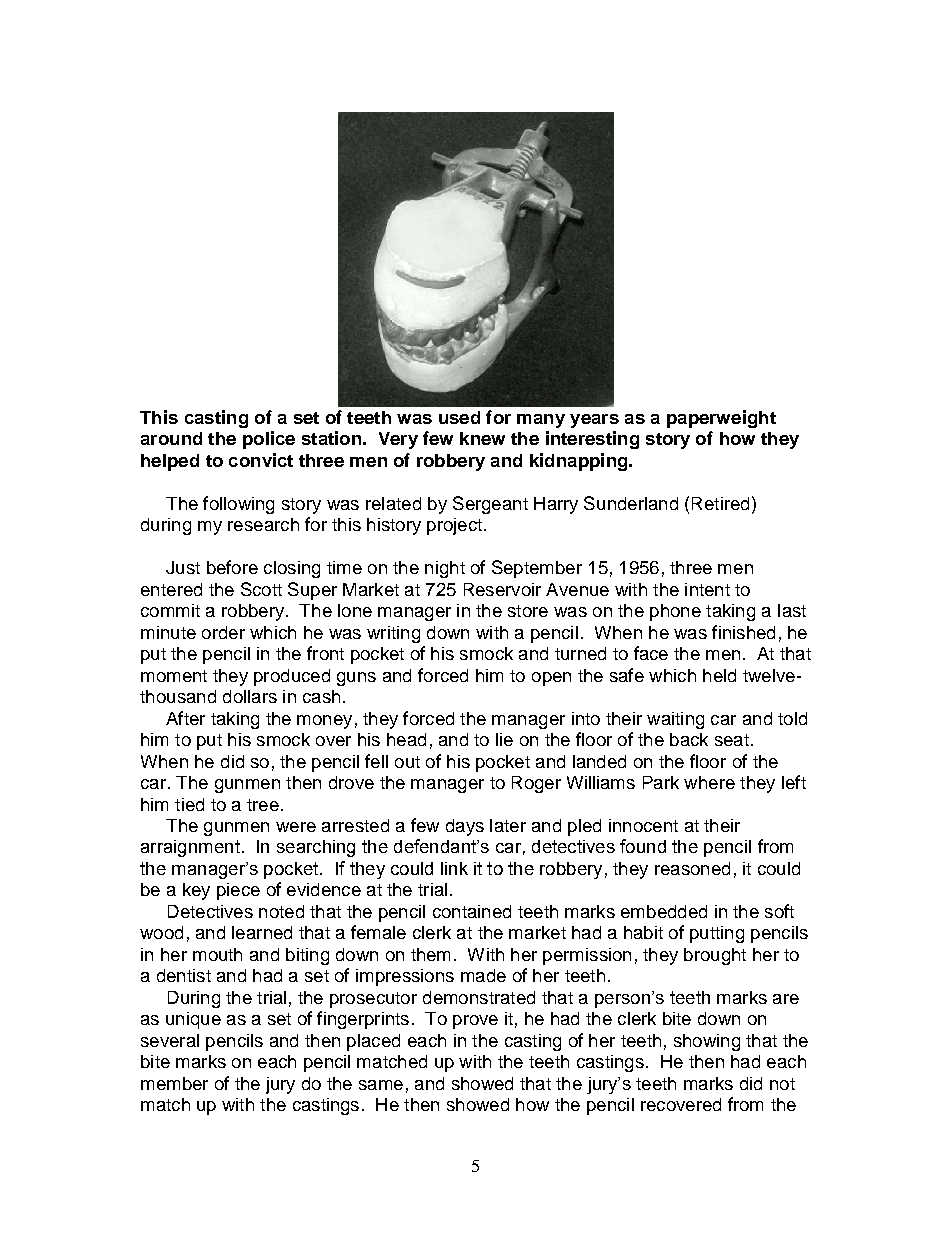 The height and width of the screenshot is (1233, 952). Describe the element at coordinates (721, 419) in the screenshot. I see `paperweight` at that location.
